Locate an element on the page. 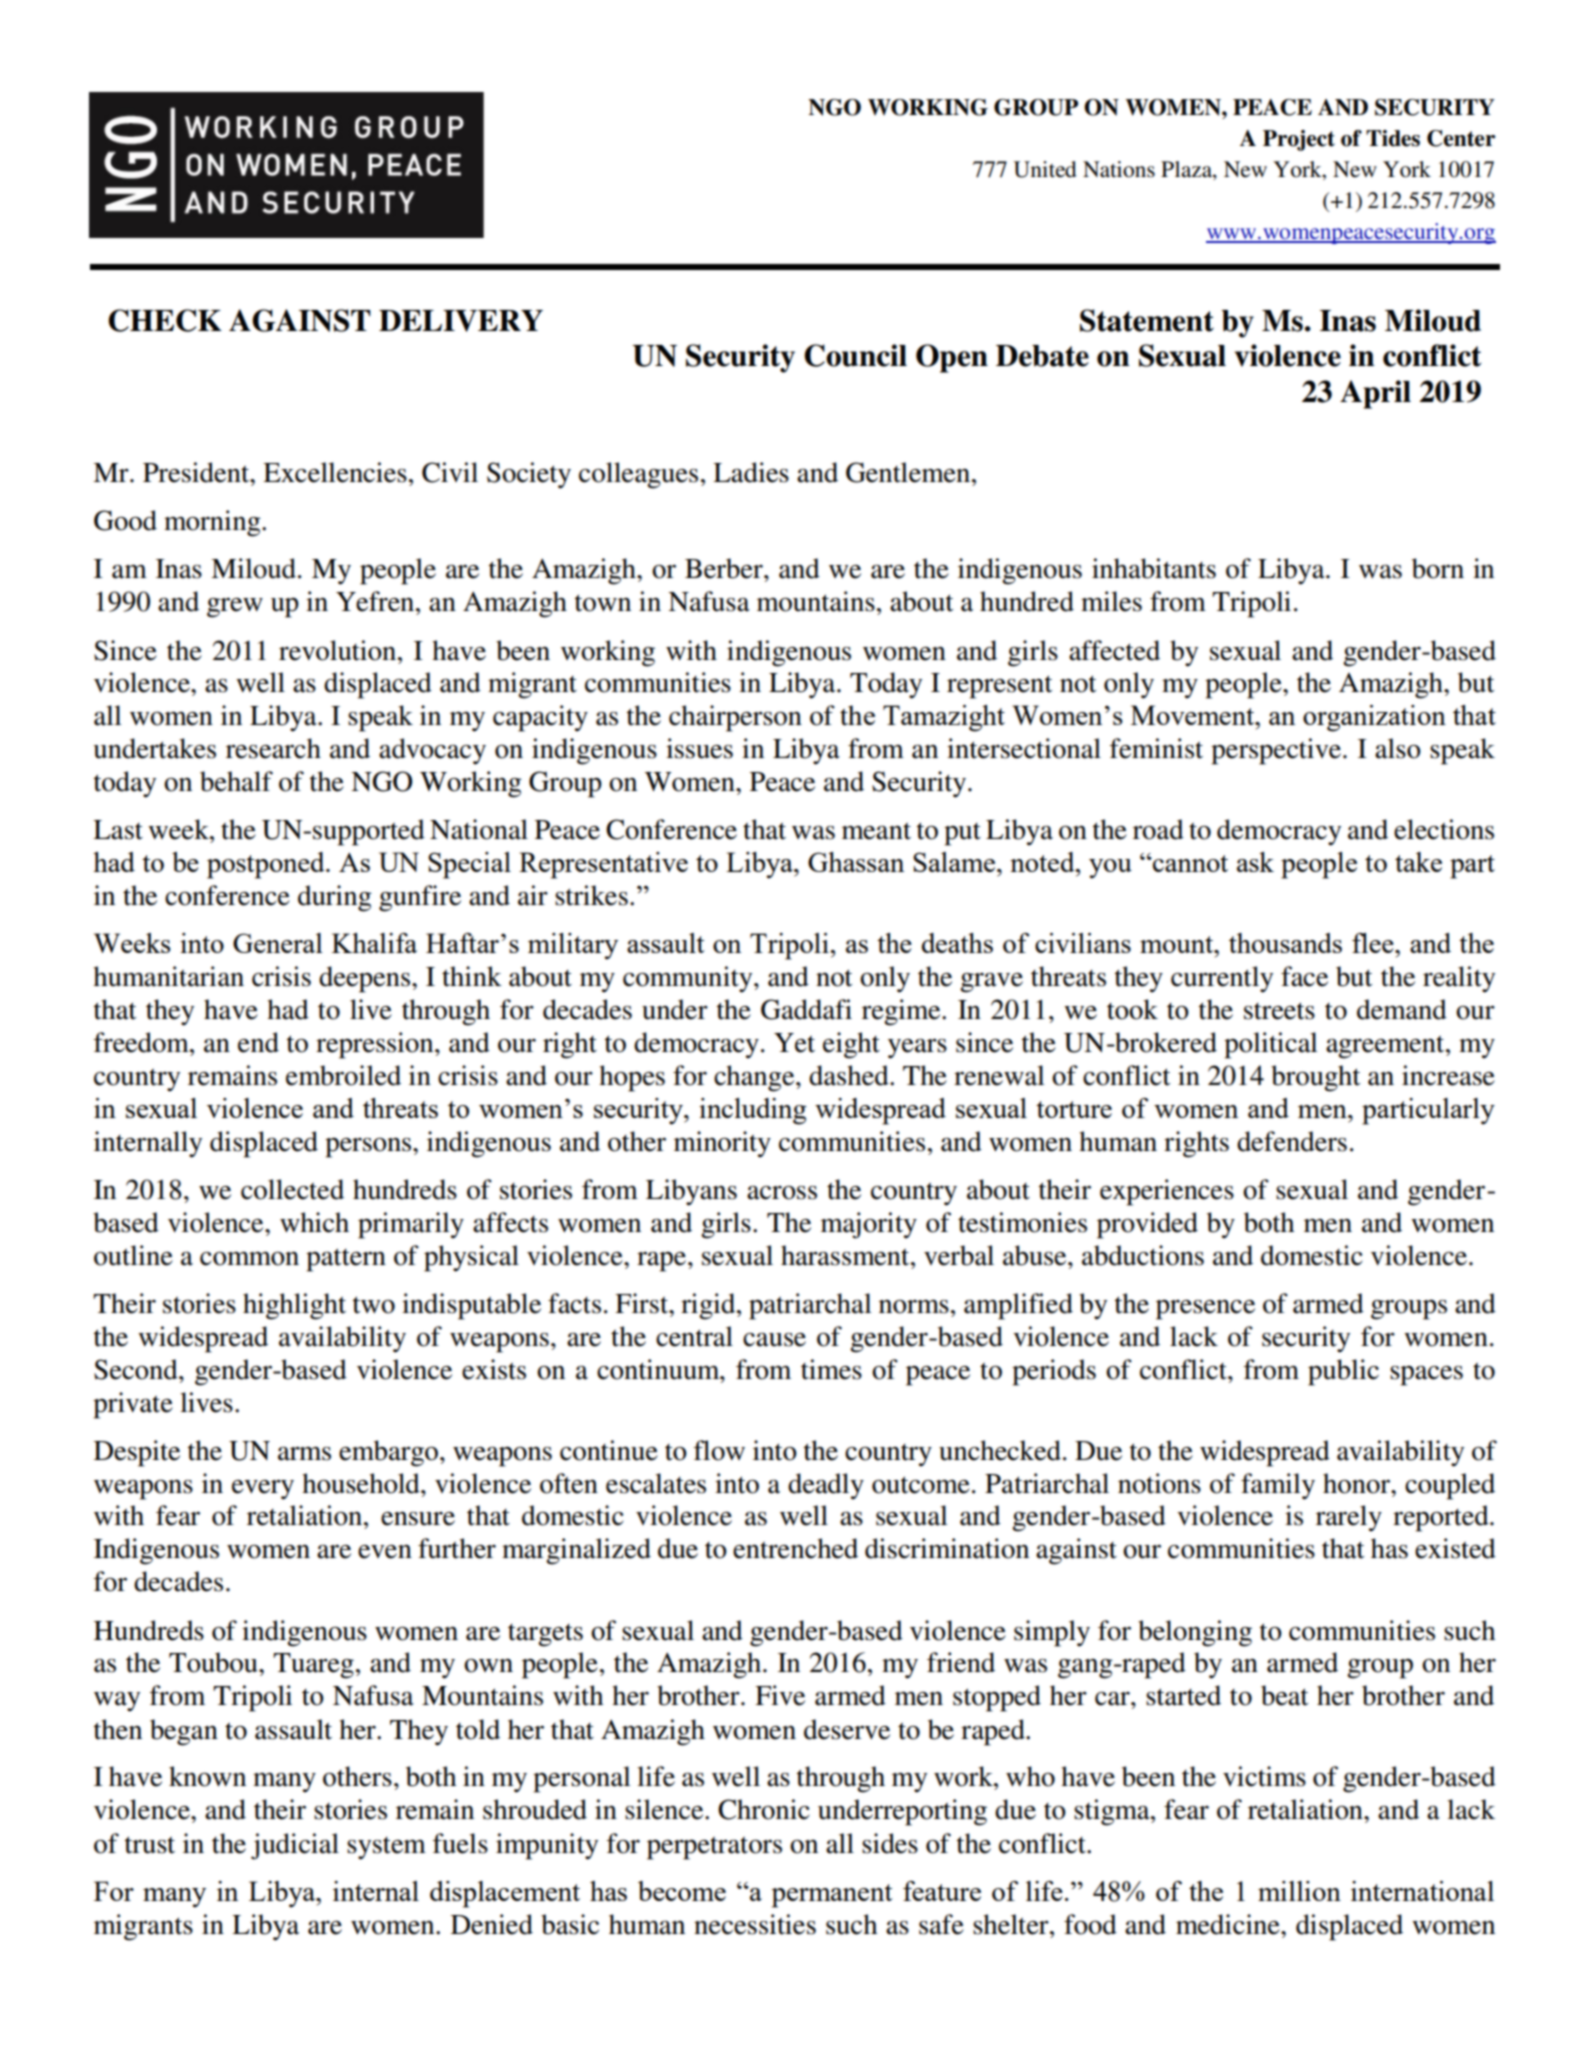 Image resolution: width=1589 pixels, height=2056 pixels. grew is located at coordinates (235, 608).
